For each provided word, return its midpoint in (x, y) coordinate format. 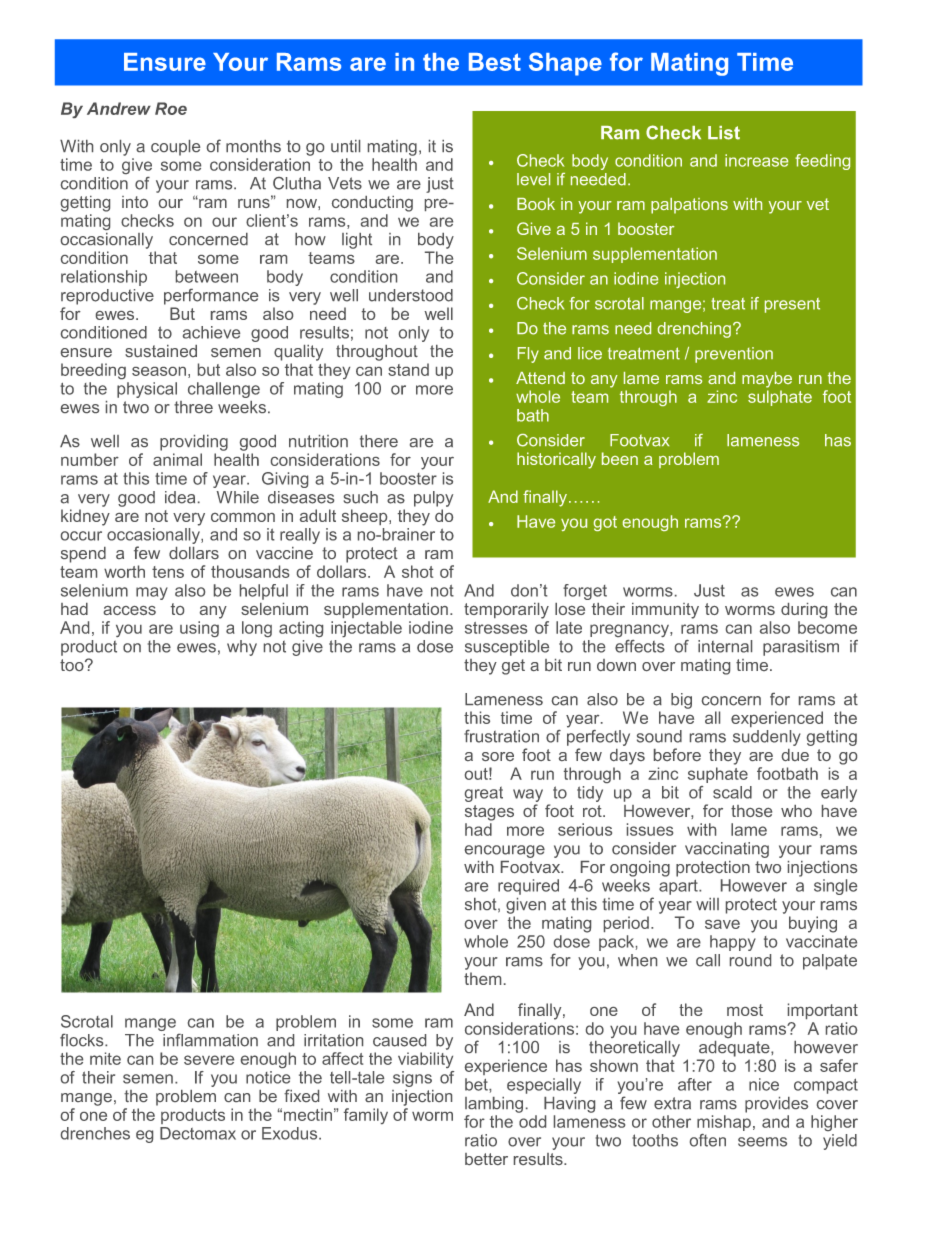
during (804, 611)
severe (209, 1060)
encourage (505, 851)
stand (408, 369)
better (486, 1159)
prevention (734, 355)
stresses (496, 628)
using (199, 629)
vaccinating (727, 850)
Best (495, 62)
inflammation (210, 1040)
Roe (171, 108)
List (724, 133)
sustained (161, 351)
